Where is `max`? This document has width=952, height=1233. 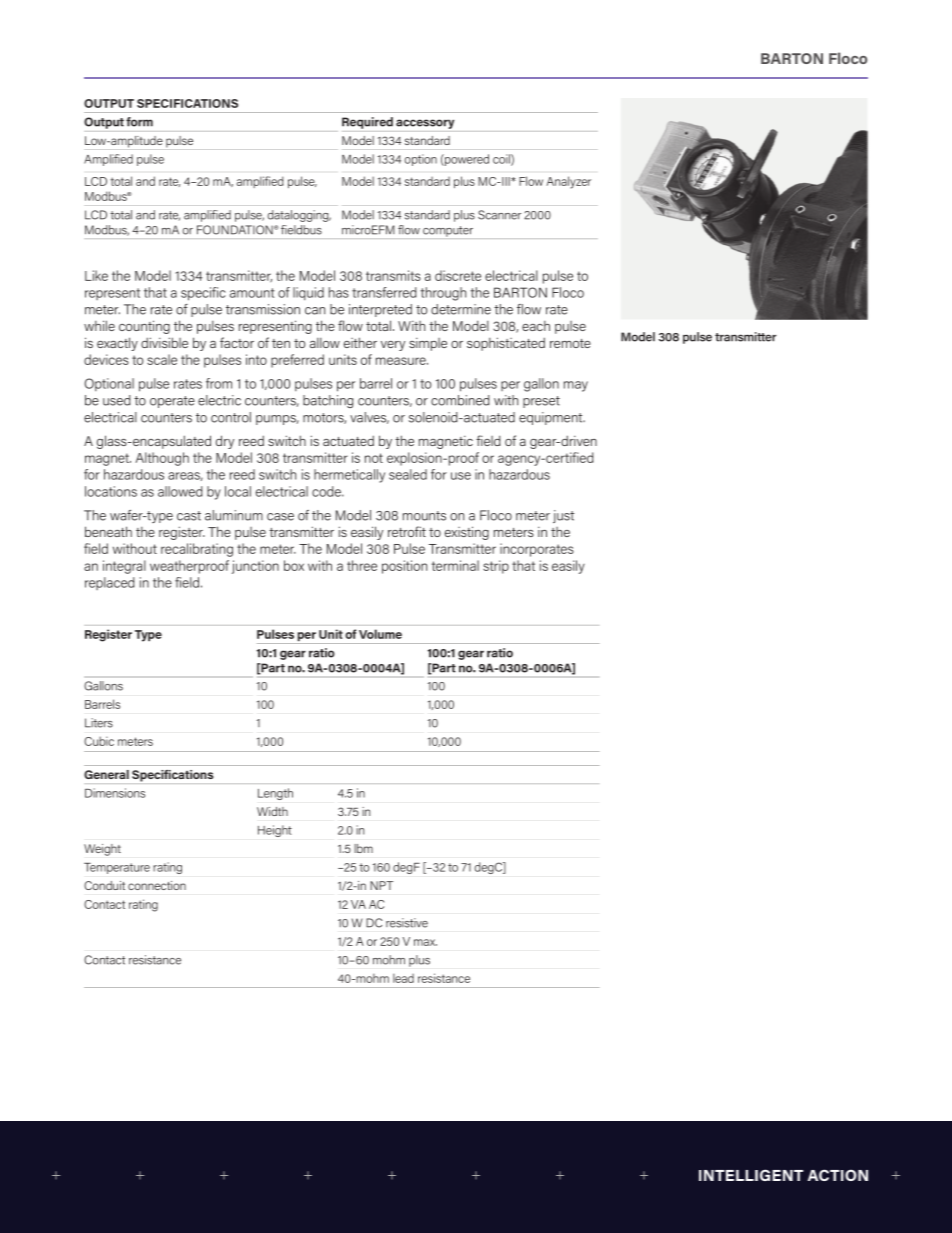
max is located at coordinates (425, 942).
